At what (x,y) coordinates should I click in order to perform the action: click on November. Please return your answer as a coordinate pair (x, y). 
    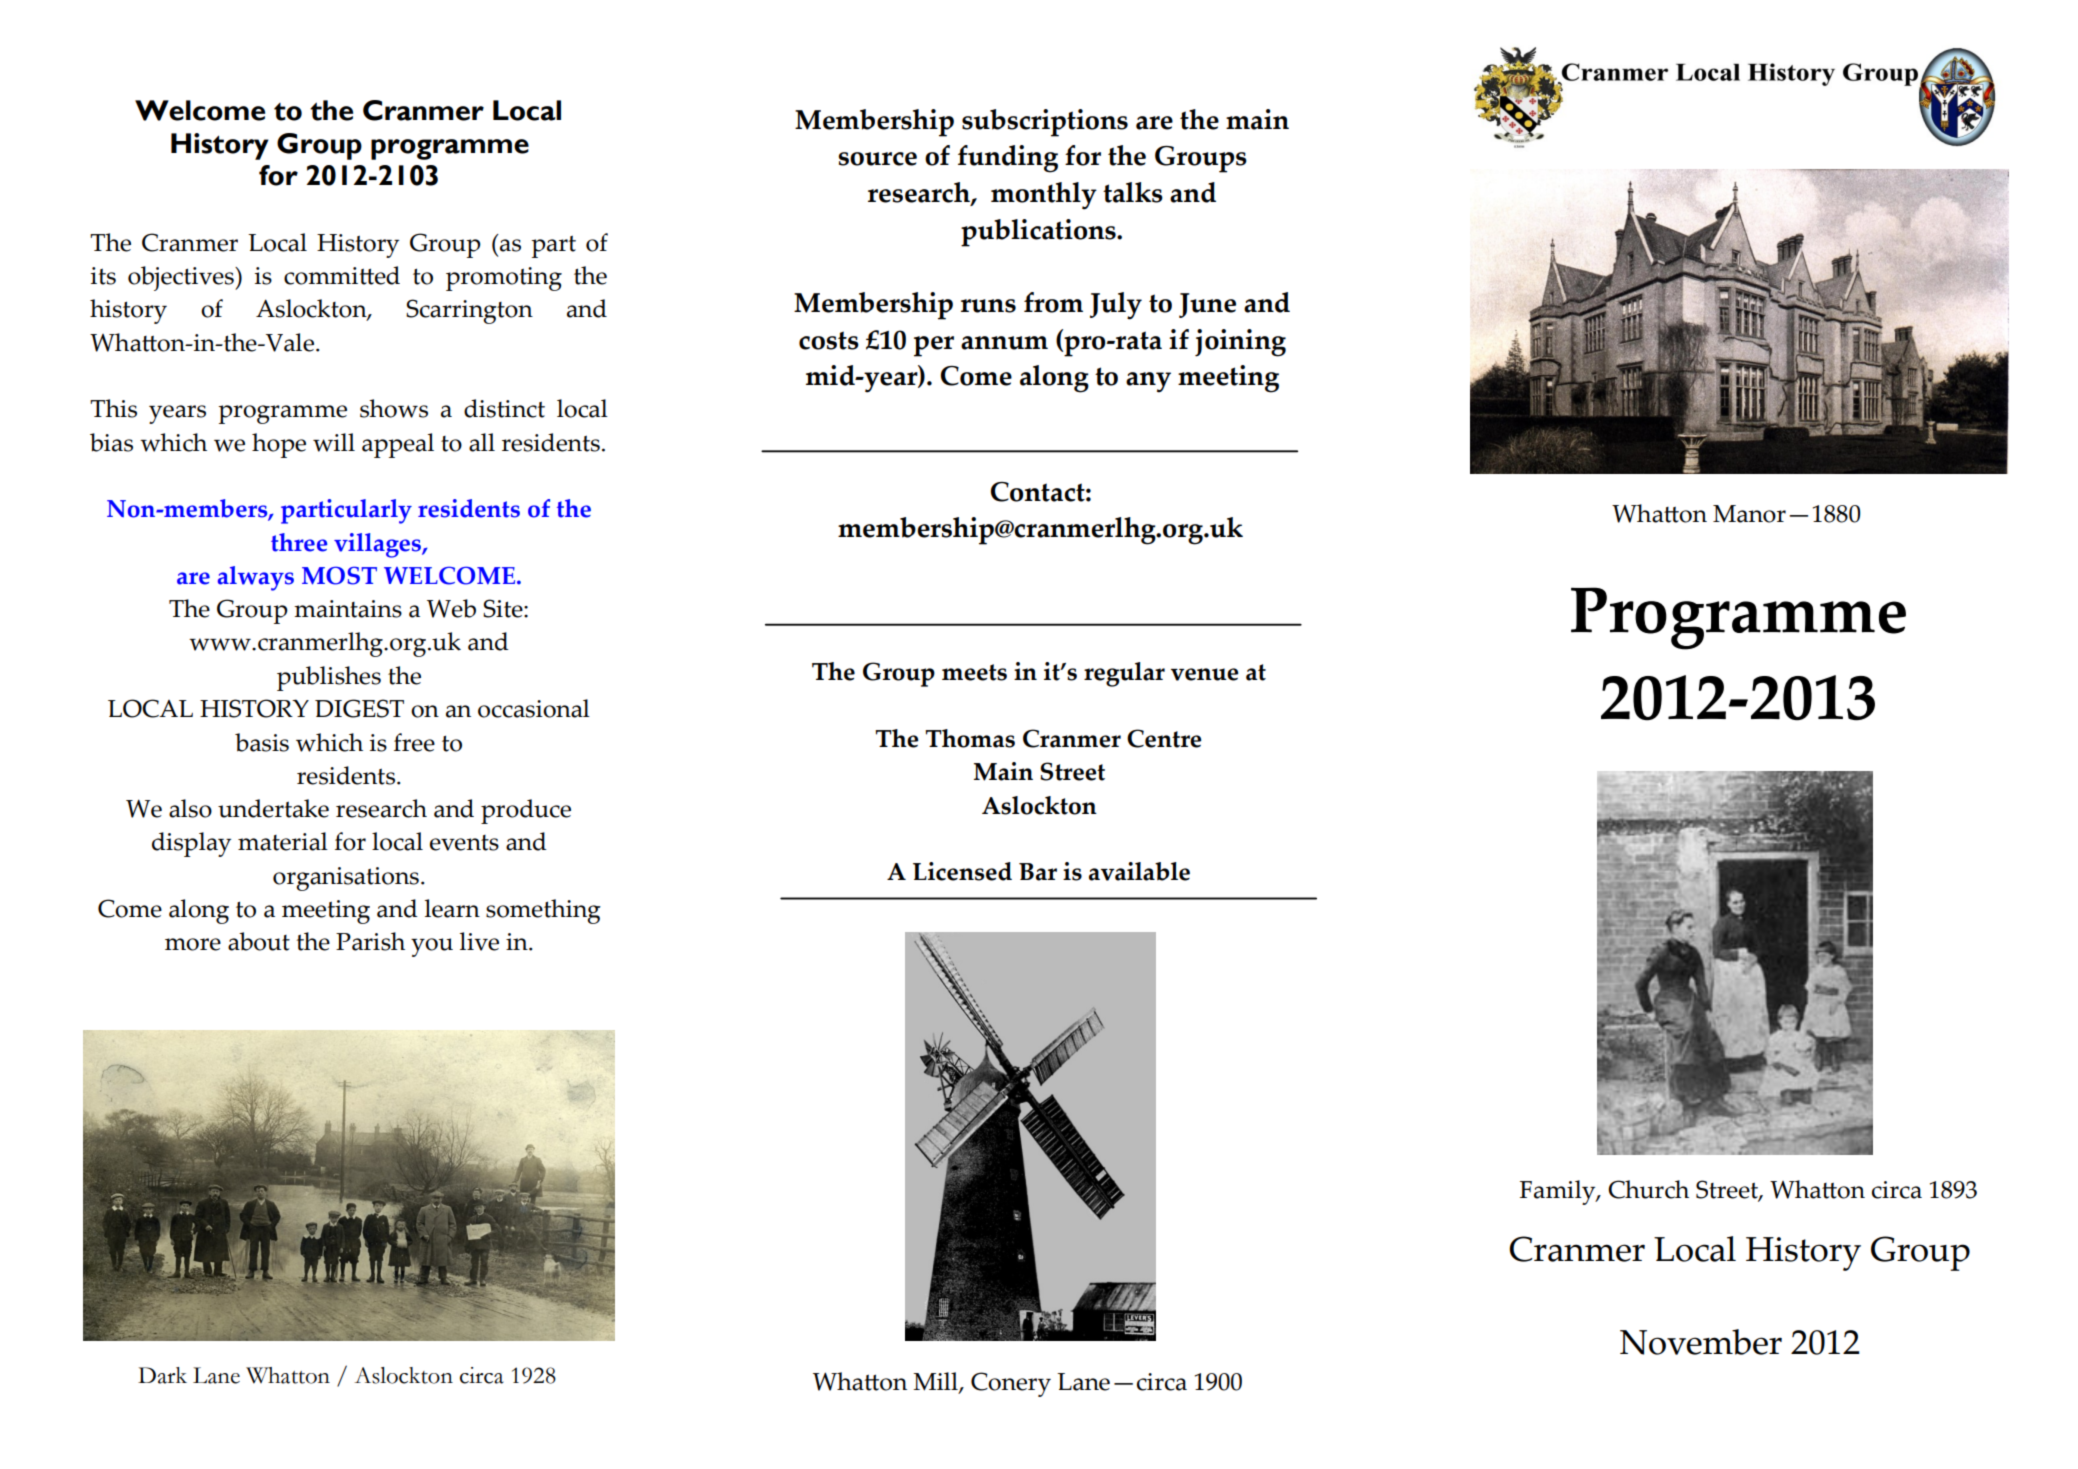
    Looking at the image, I should click on (1701, 1342).
